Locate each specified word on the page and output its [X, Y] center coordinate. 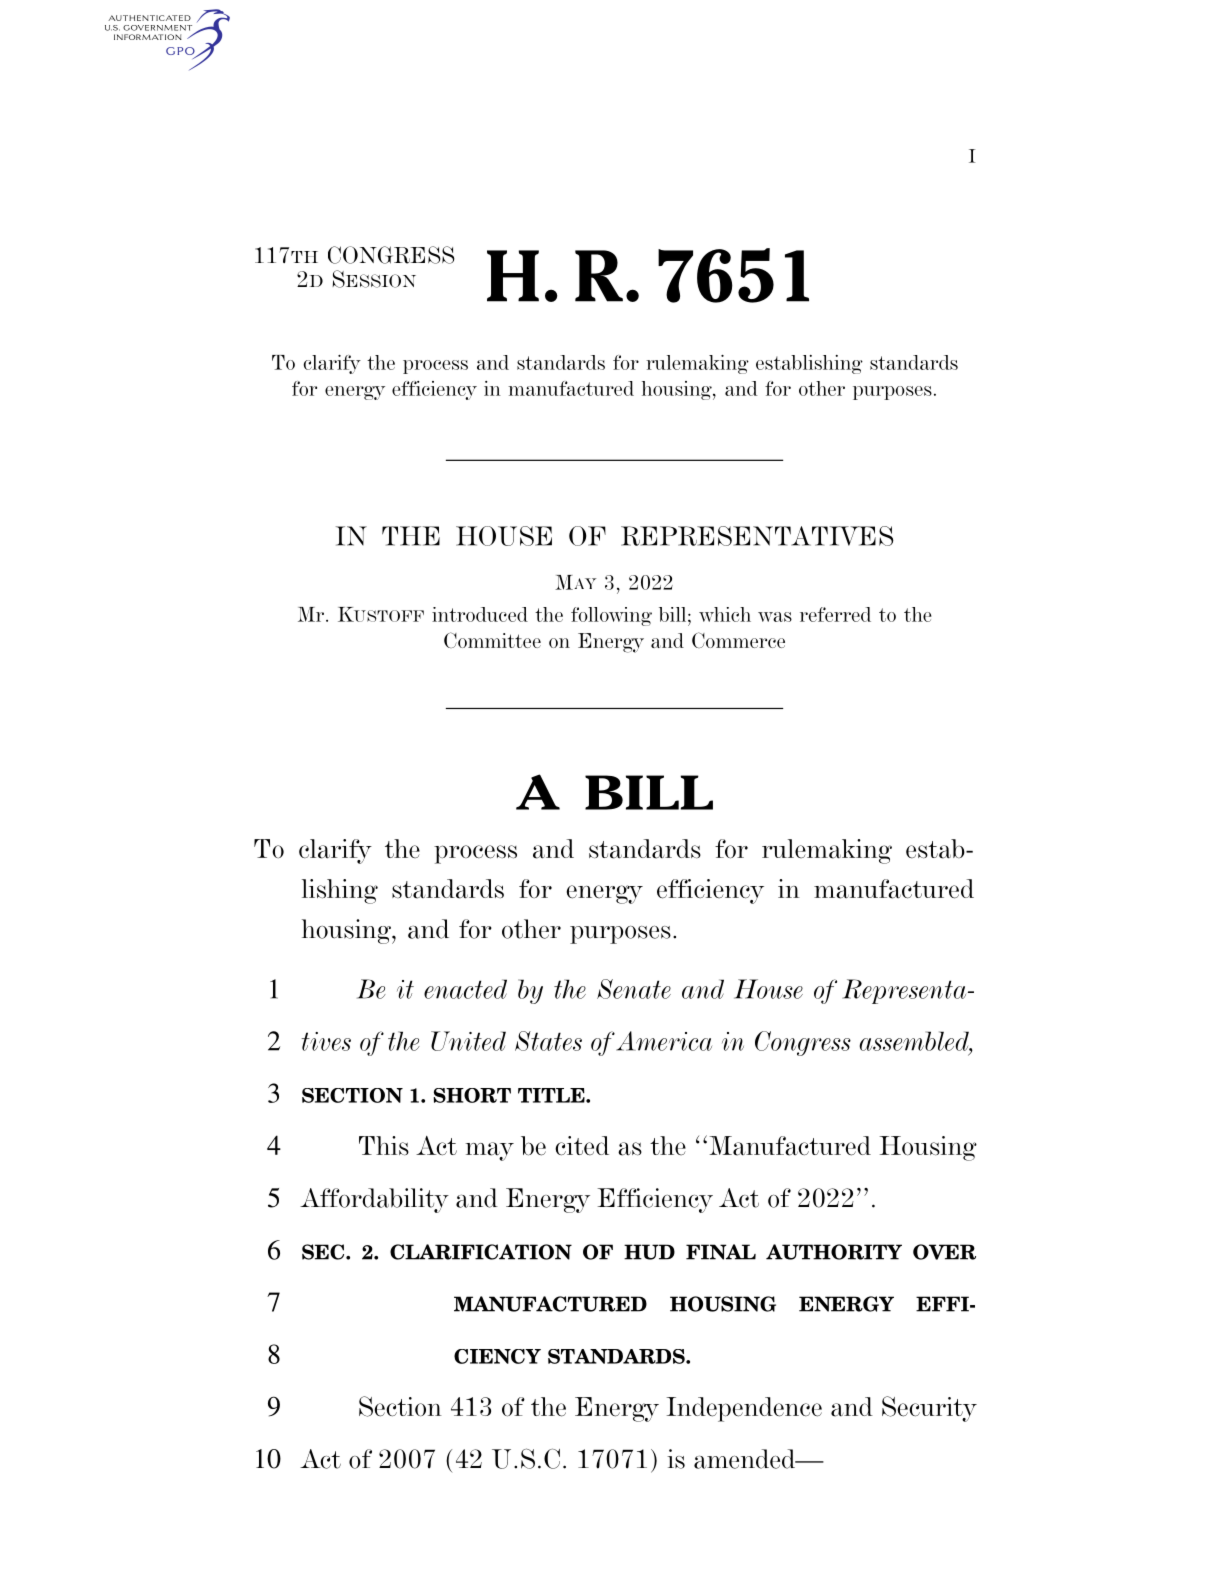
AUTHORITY [834, 1252]
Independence [744, 1409]
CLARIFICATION [481, 1252]
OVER [944, 1252]
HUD [649, 1252]
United [468, 1041]
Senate [634, 989]
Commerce [738, 640]
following [611, 616]
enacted [465, 989]
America [664, 1041]
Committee [492, 640]
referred [835, 614]
